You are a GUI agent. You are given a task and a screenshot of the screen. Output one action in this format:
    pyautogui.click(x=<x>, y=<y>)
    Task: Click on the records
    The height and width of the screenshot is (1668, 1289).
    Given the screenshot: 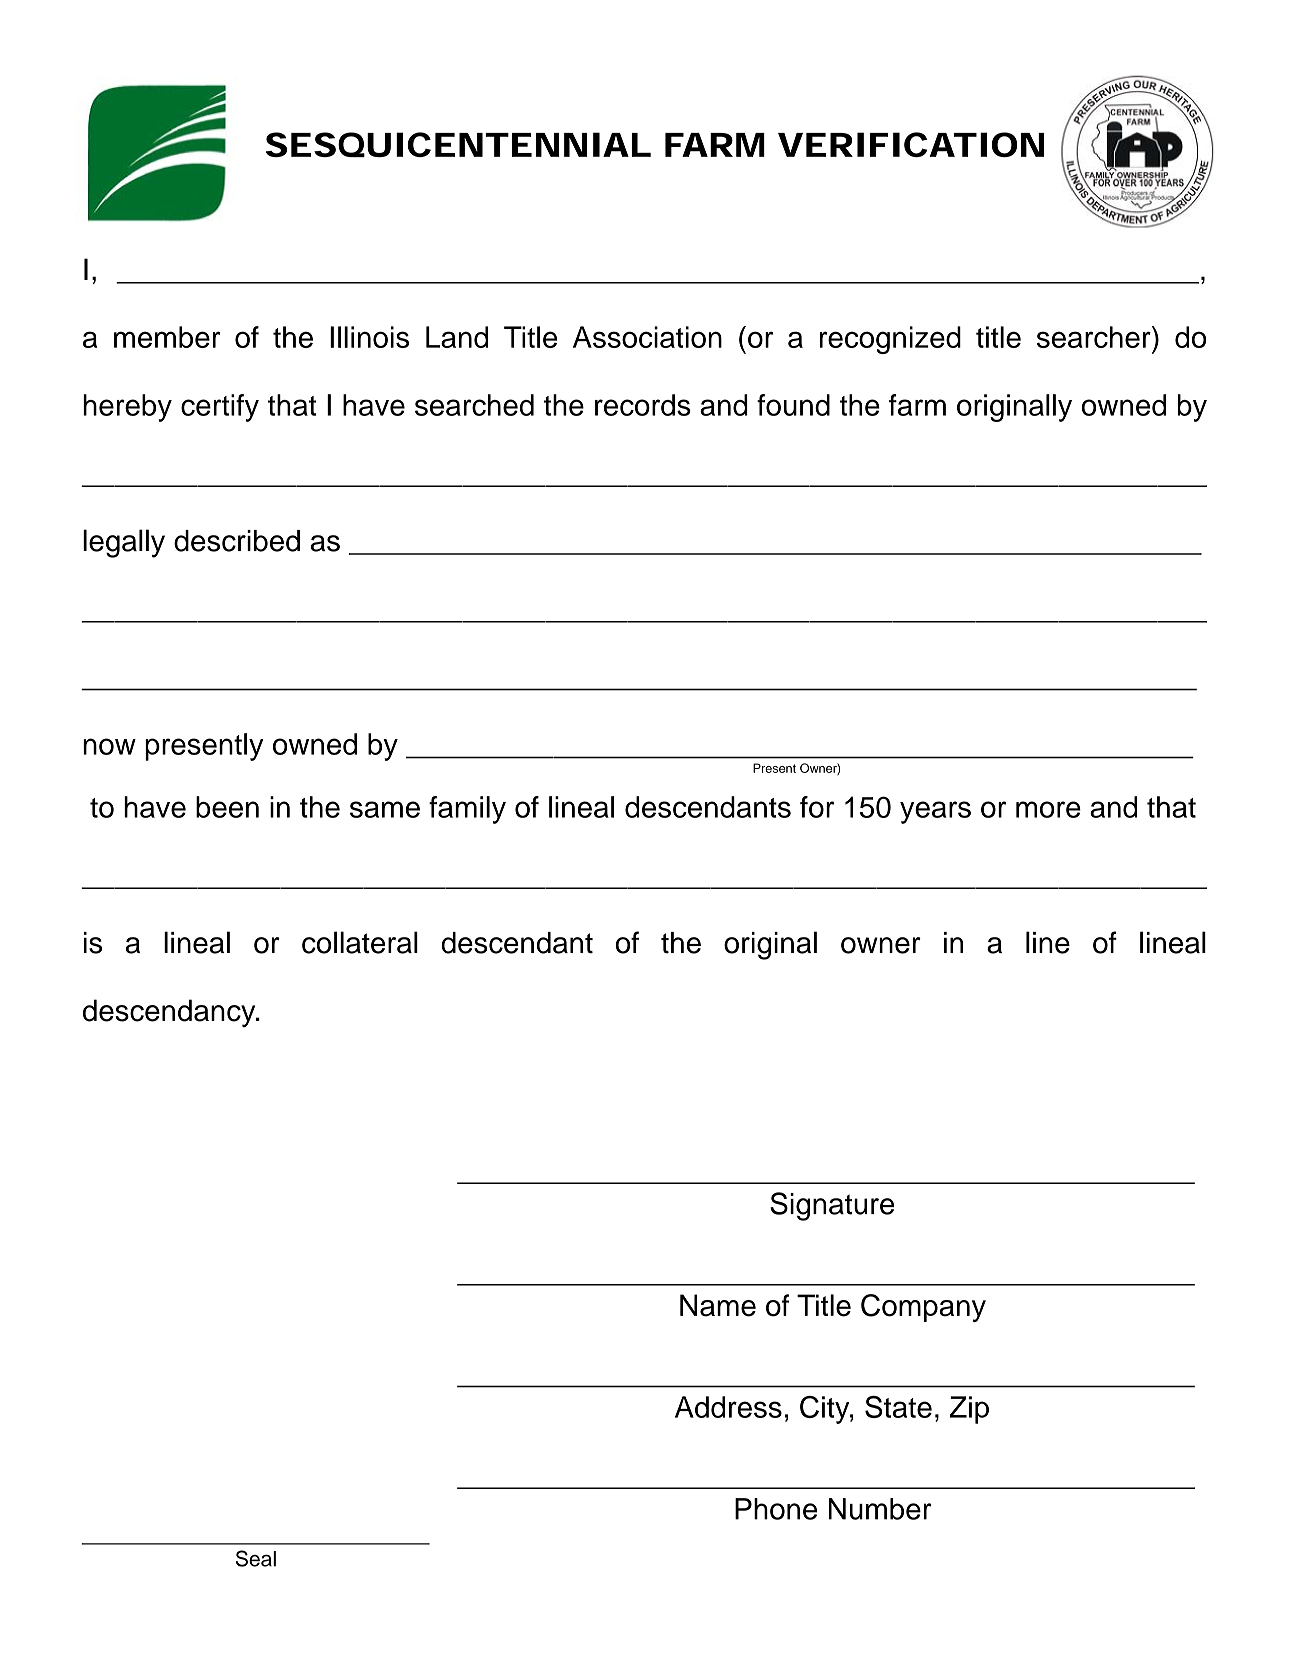 What is the action you would take?
    pyautogui.click(x=643, y=405)
